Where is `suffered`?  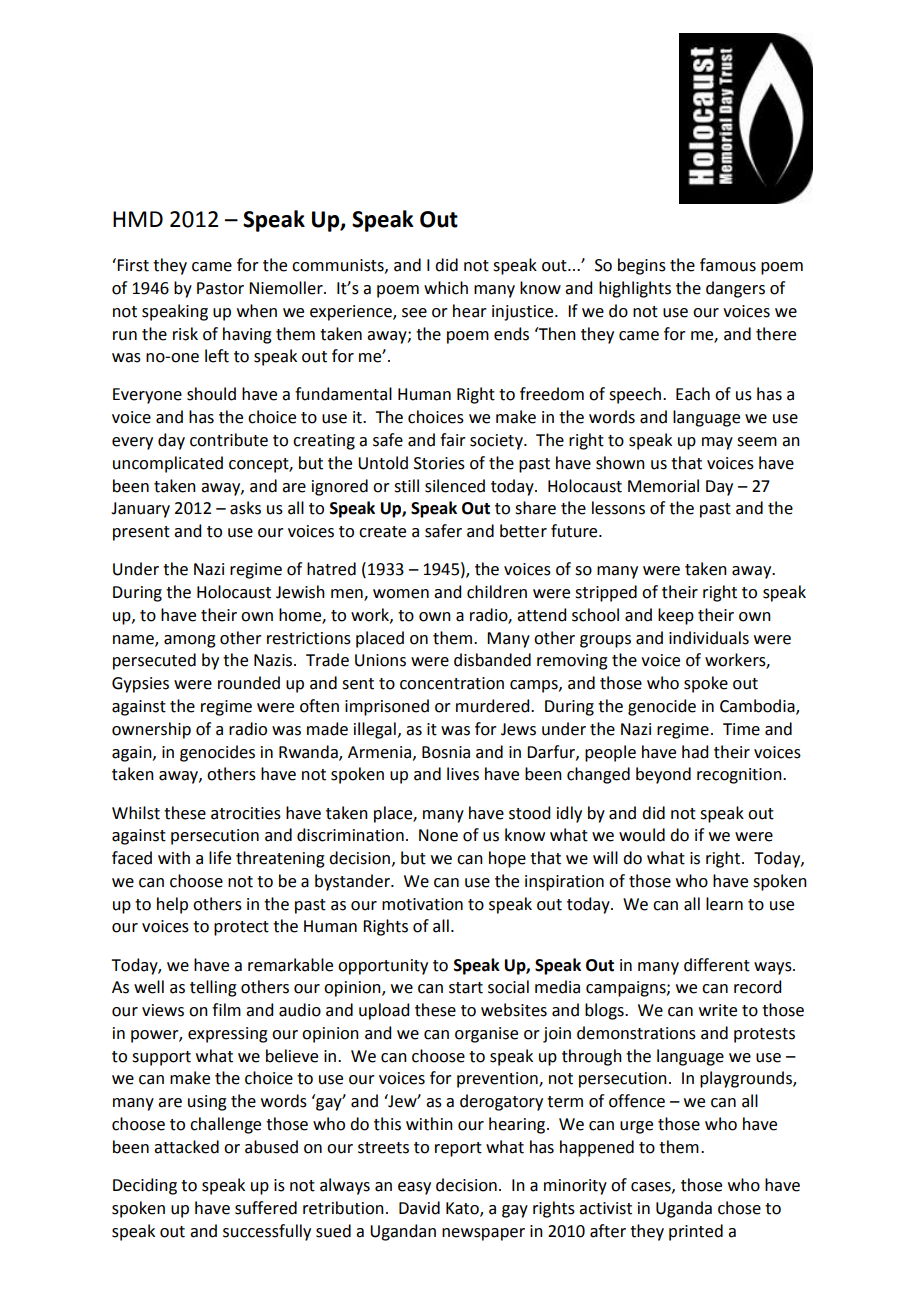
suffered is located at coordinates (266, 1208).
